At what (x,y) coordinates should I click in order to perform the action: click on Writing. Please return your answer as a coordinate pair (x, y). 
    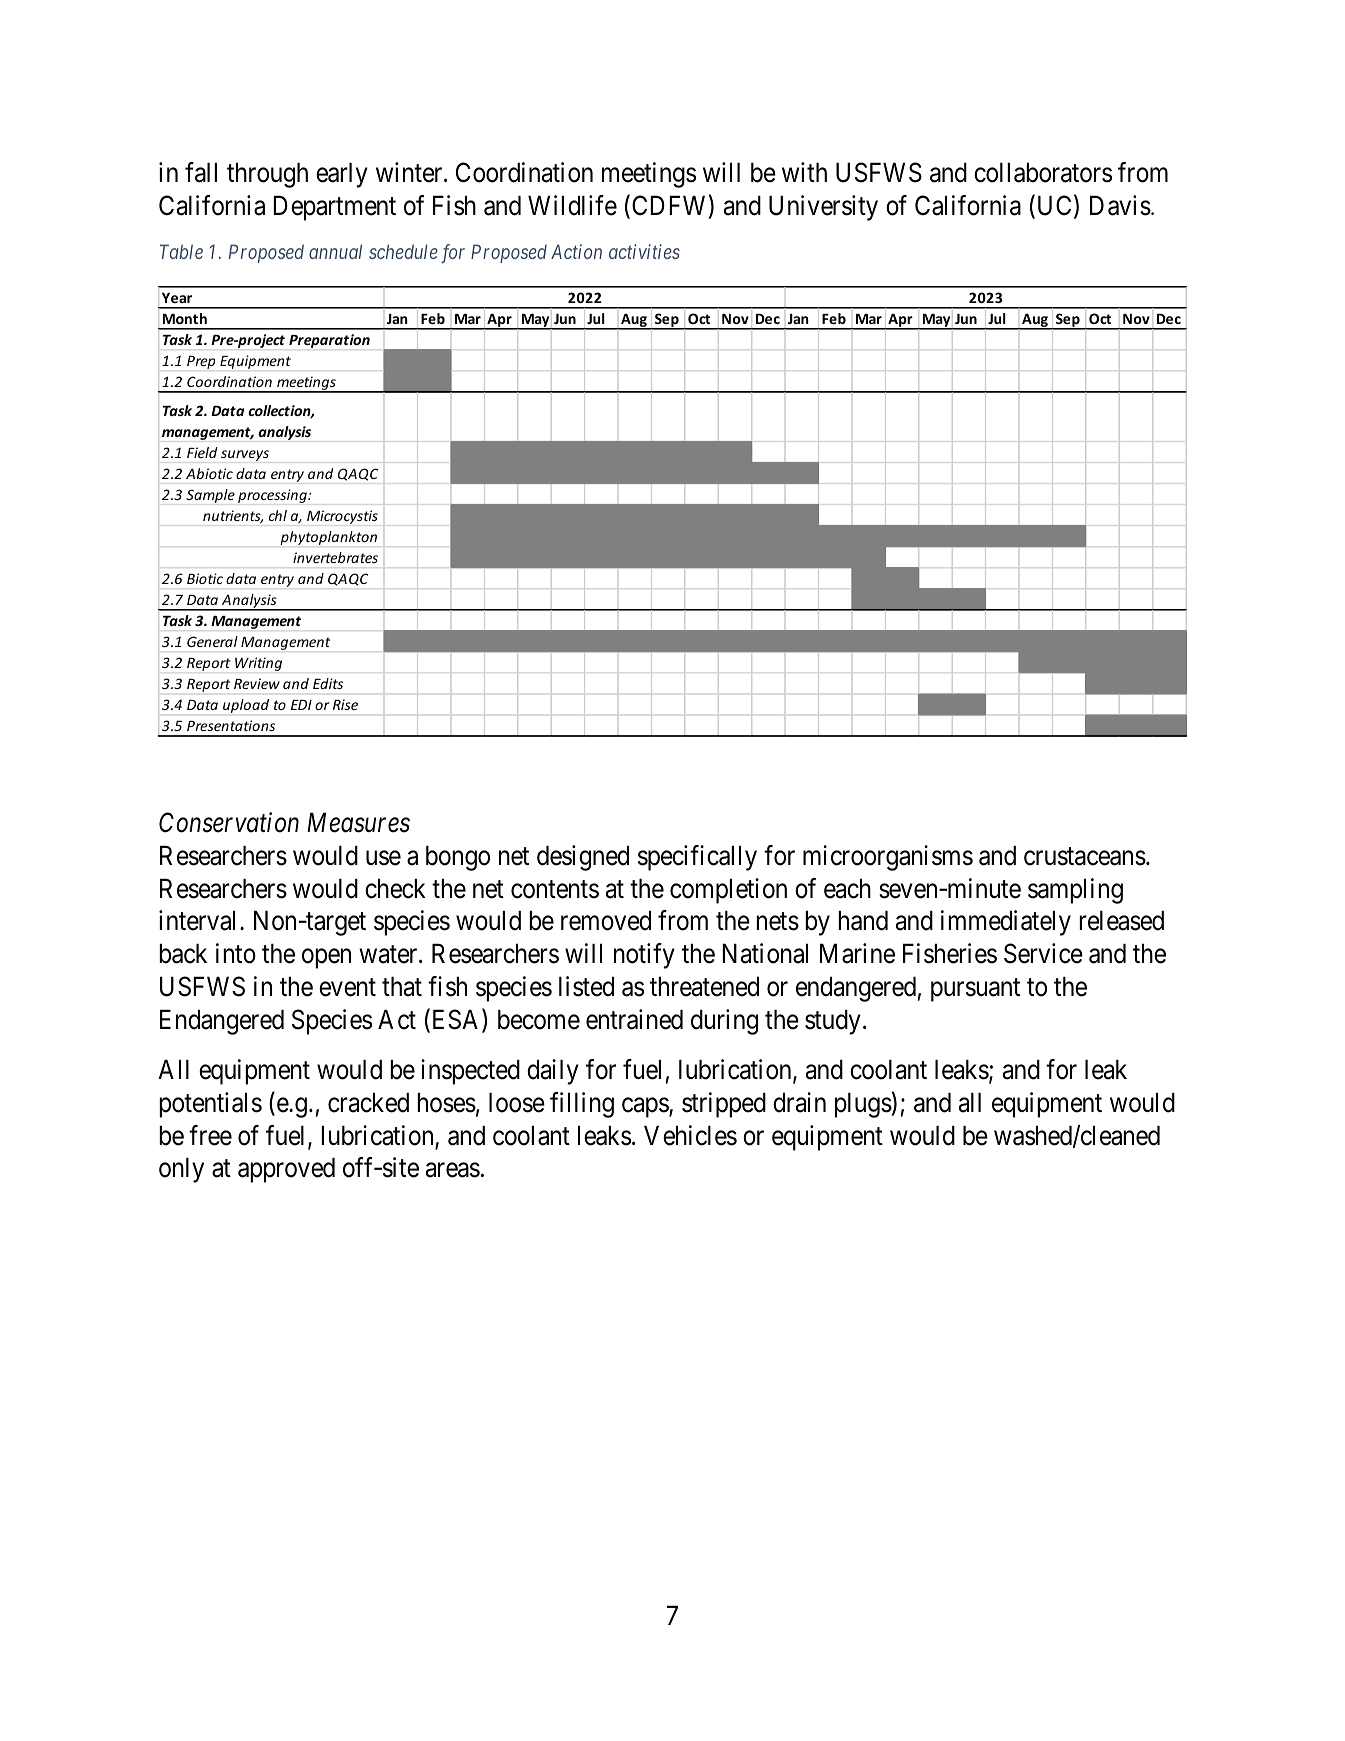
    Looking at the image, I should click on (258, 664).
